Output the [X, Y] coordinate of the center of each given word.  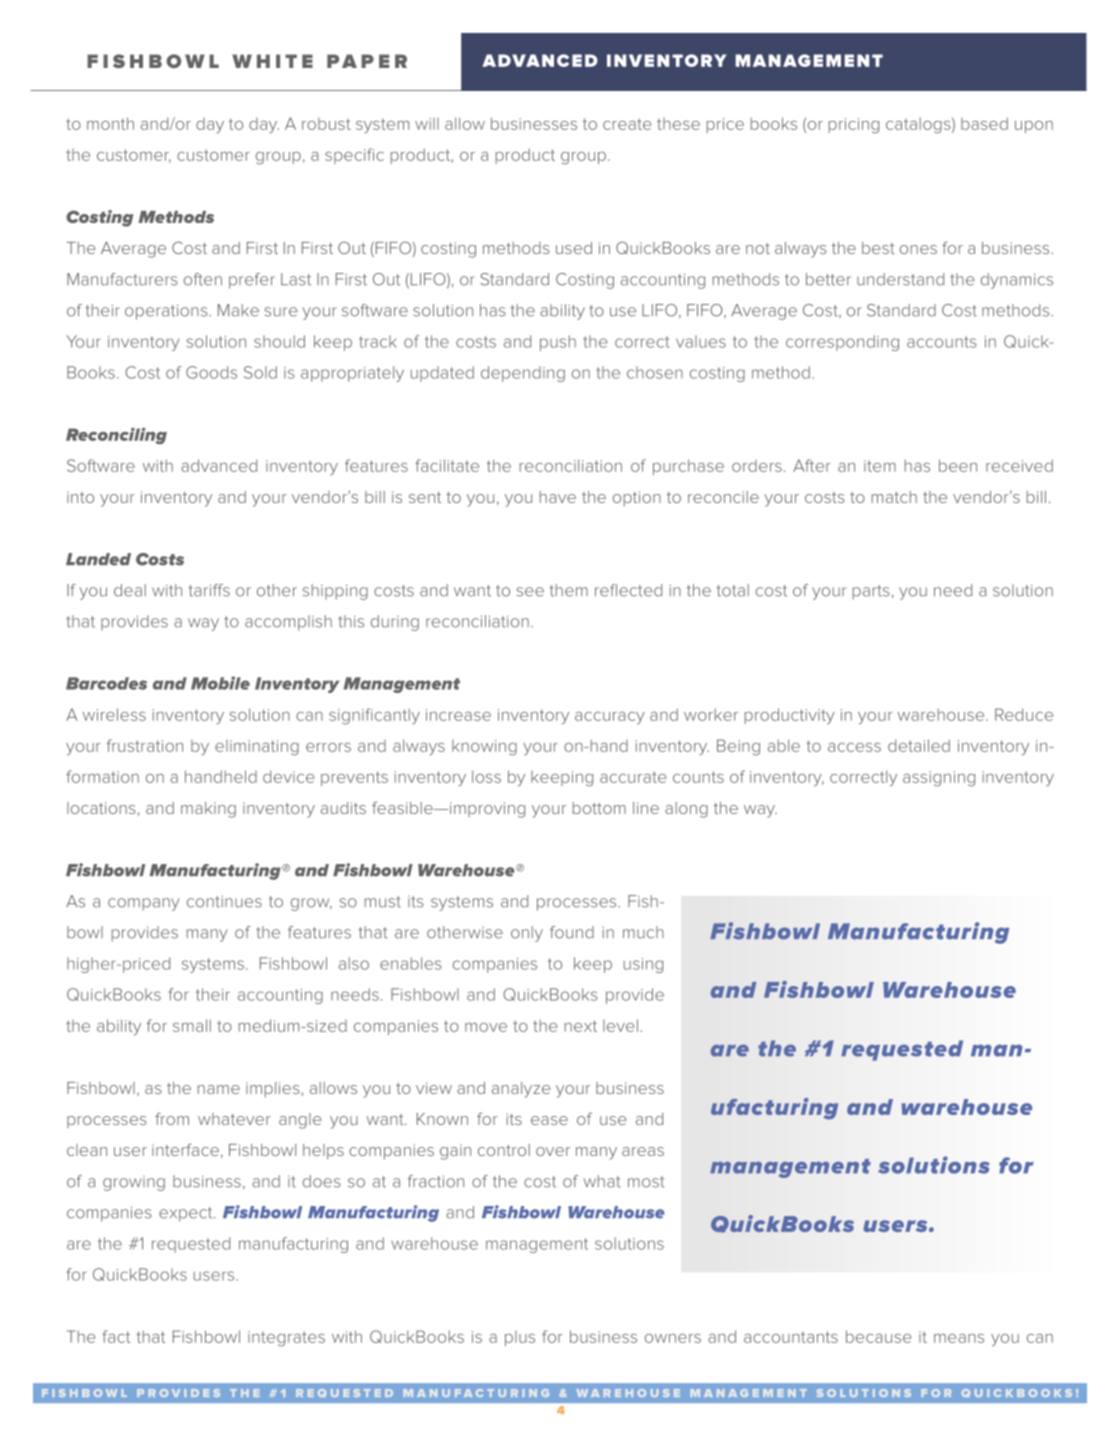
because [878, 1336]
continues [224, 902]
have [558, 497]
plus [520, 1338]
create [627, 124]
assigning [939, 778]
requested [191, 1245]
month [110, 123]
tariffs [209, 590]
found [572, 932]
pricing [854, 125]
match [894, 497]
